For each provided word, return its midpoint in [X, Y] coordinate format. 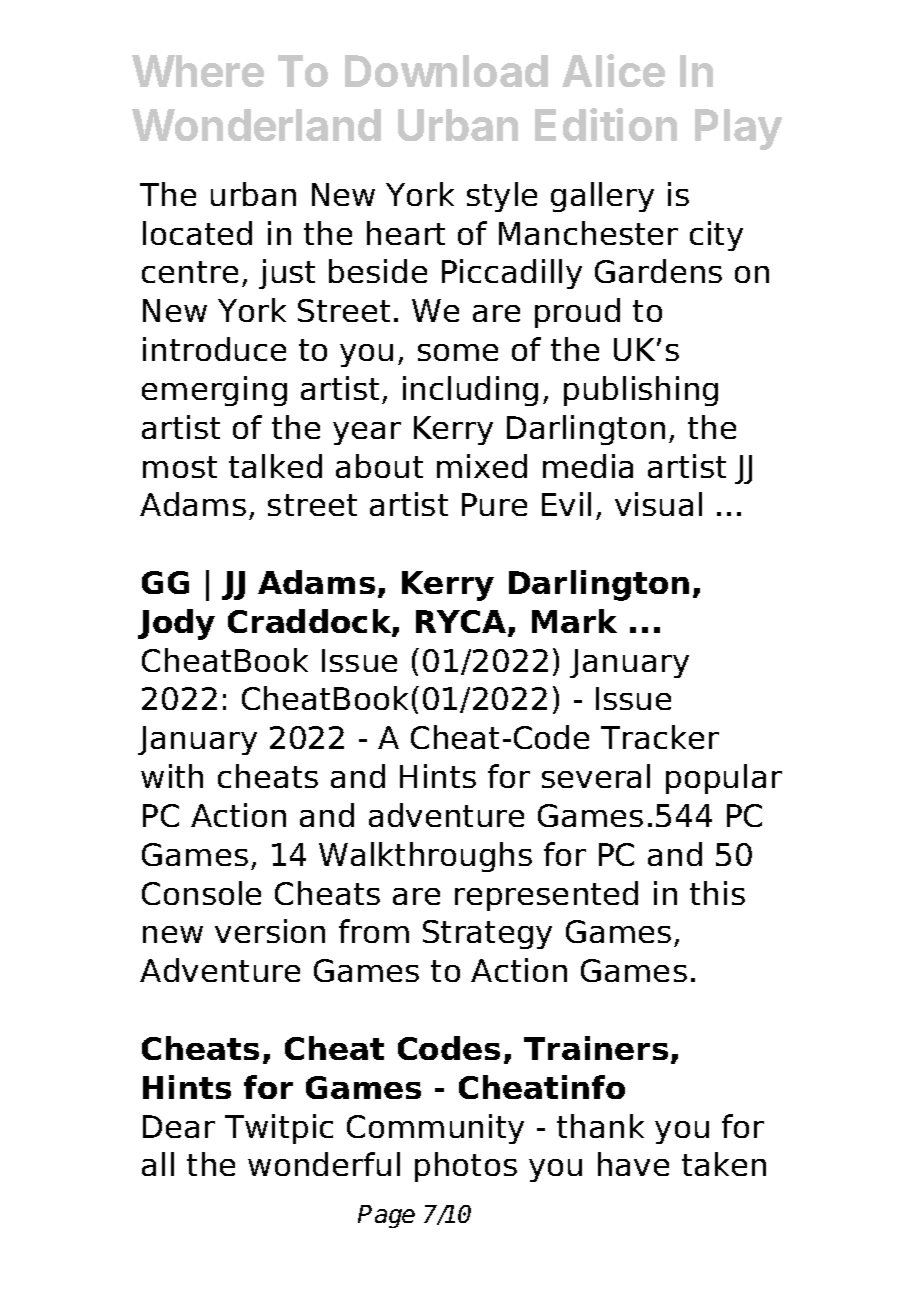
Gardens [658, 271]
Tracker [660, 737]
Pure [494, 504]
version [270, 931]
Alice [613, 70]
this [717, 893]
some [458, 352]
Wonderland [256, 125]
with [172, 776]
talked [275, 466]
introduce [214, 349]
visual [658, 504]
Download [446, 71]
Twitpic [279, 1129]
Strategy [487, 934]
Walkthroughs [425, 857]
